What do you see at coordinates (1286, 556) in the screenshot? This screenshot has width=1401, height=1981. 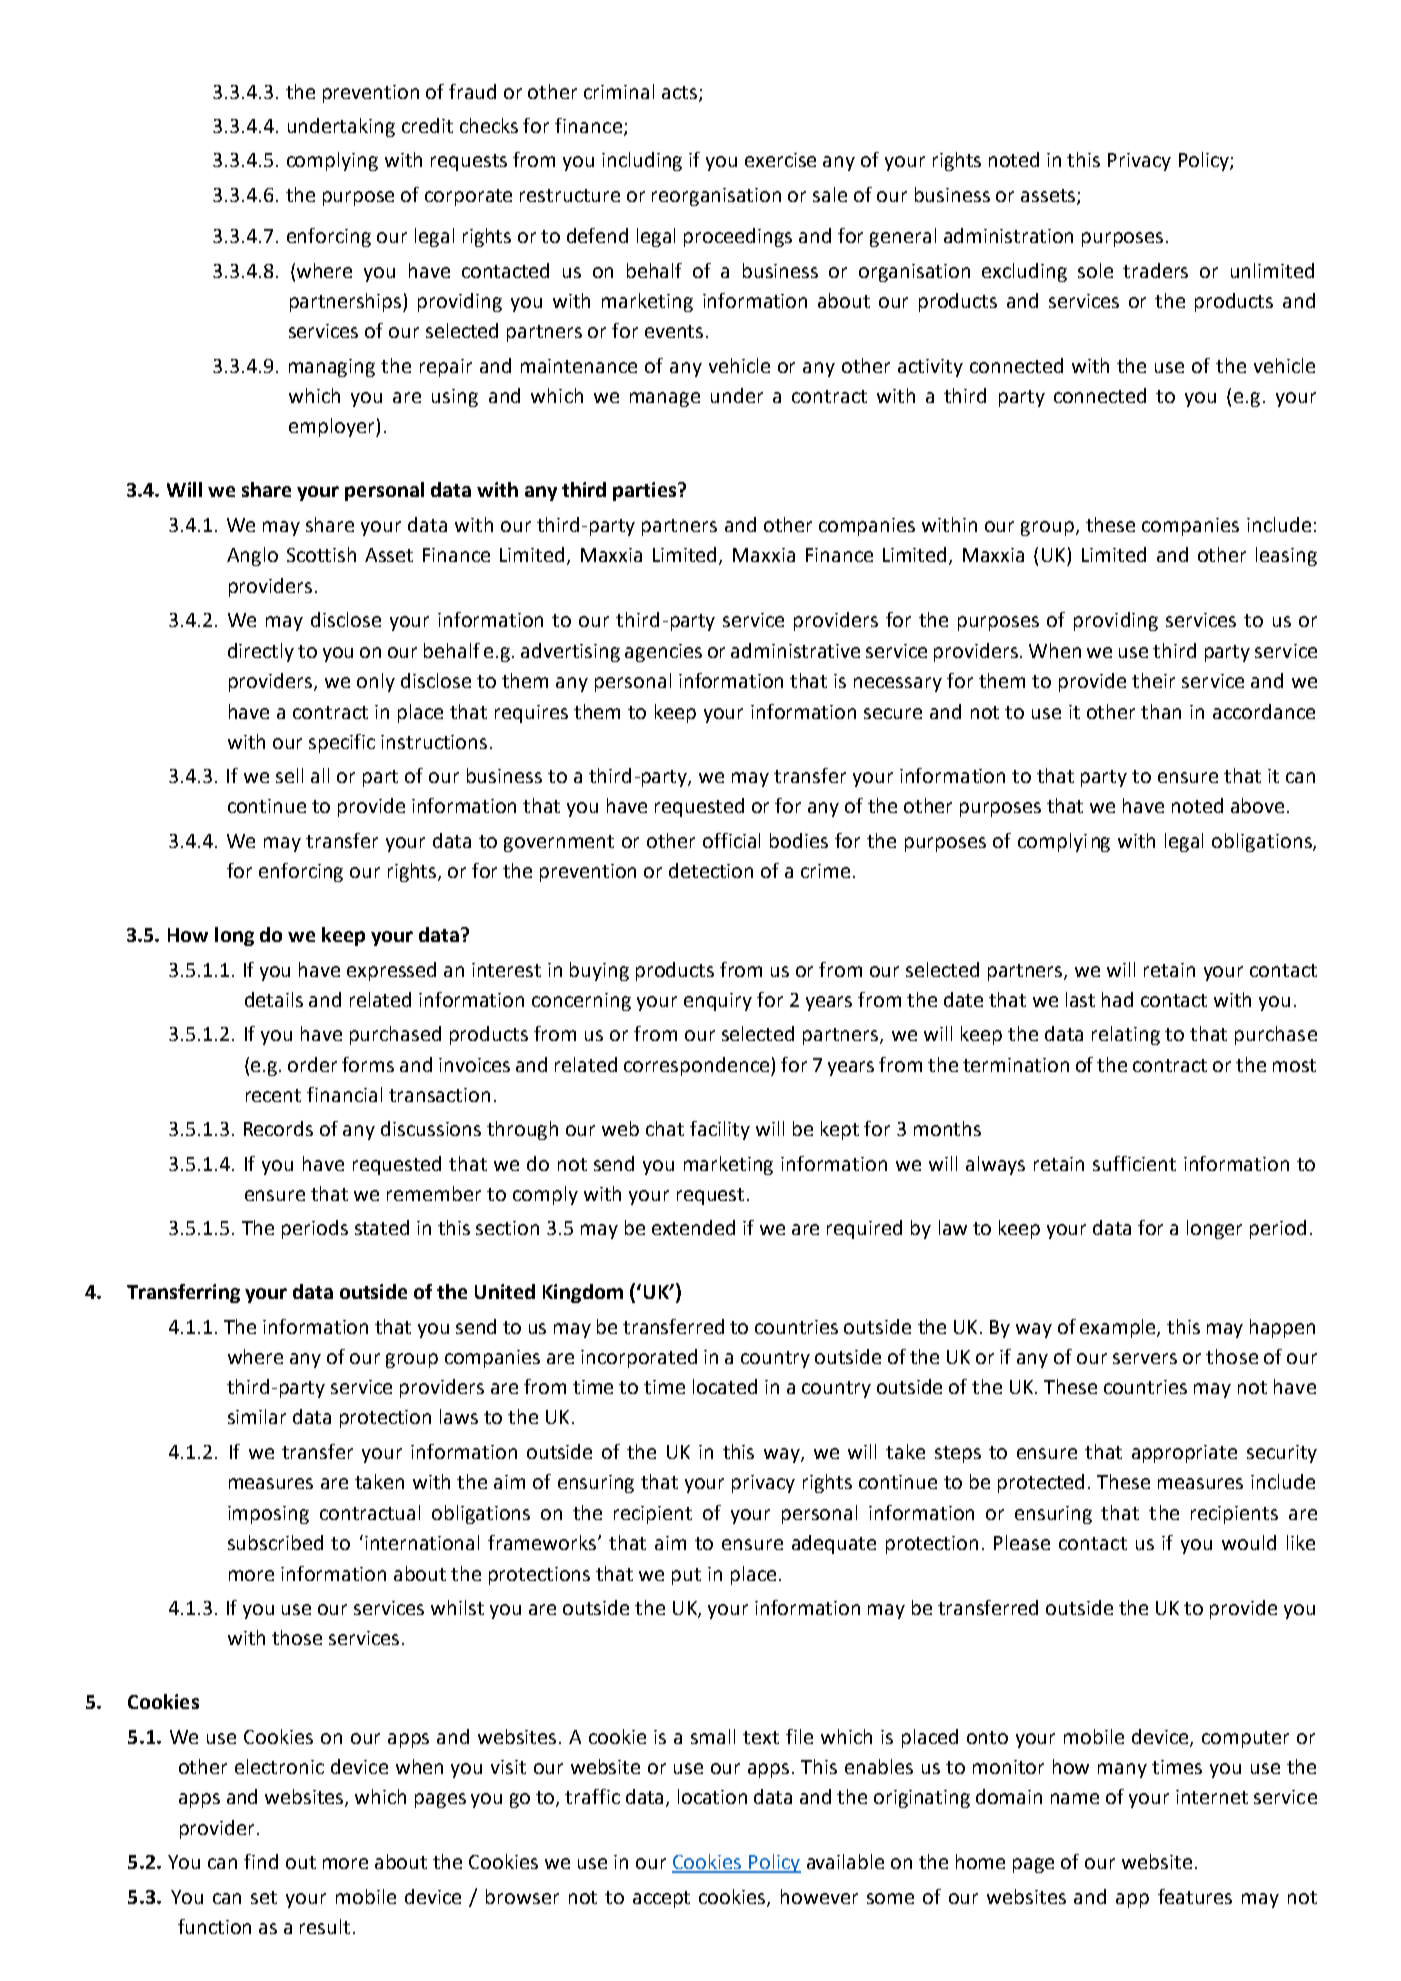 I see `leasing` at bounding box center [1286, 556].
